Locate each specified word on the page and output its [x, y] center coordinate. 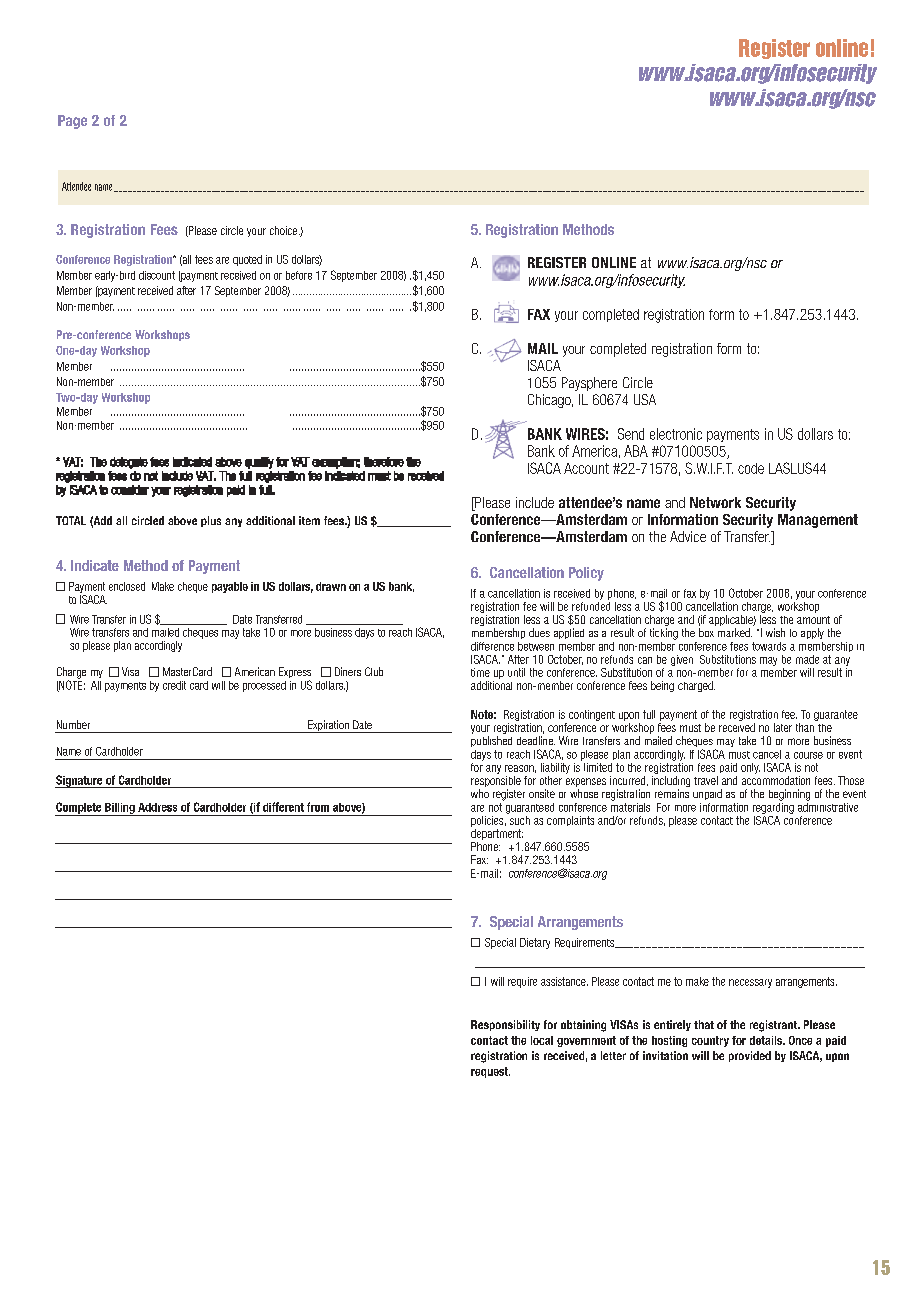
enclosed [127, 586]
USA [645, 399]
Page [72, 122]
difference [492, 646]
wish [775, 632]
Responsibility [505, 1025]
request [490, 1072]
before [299, 275]
